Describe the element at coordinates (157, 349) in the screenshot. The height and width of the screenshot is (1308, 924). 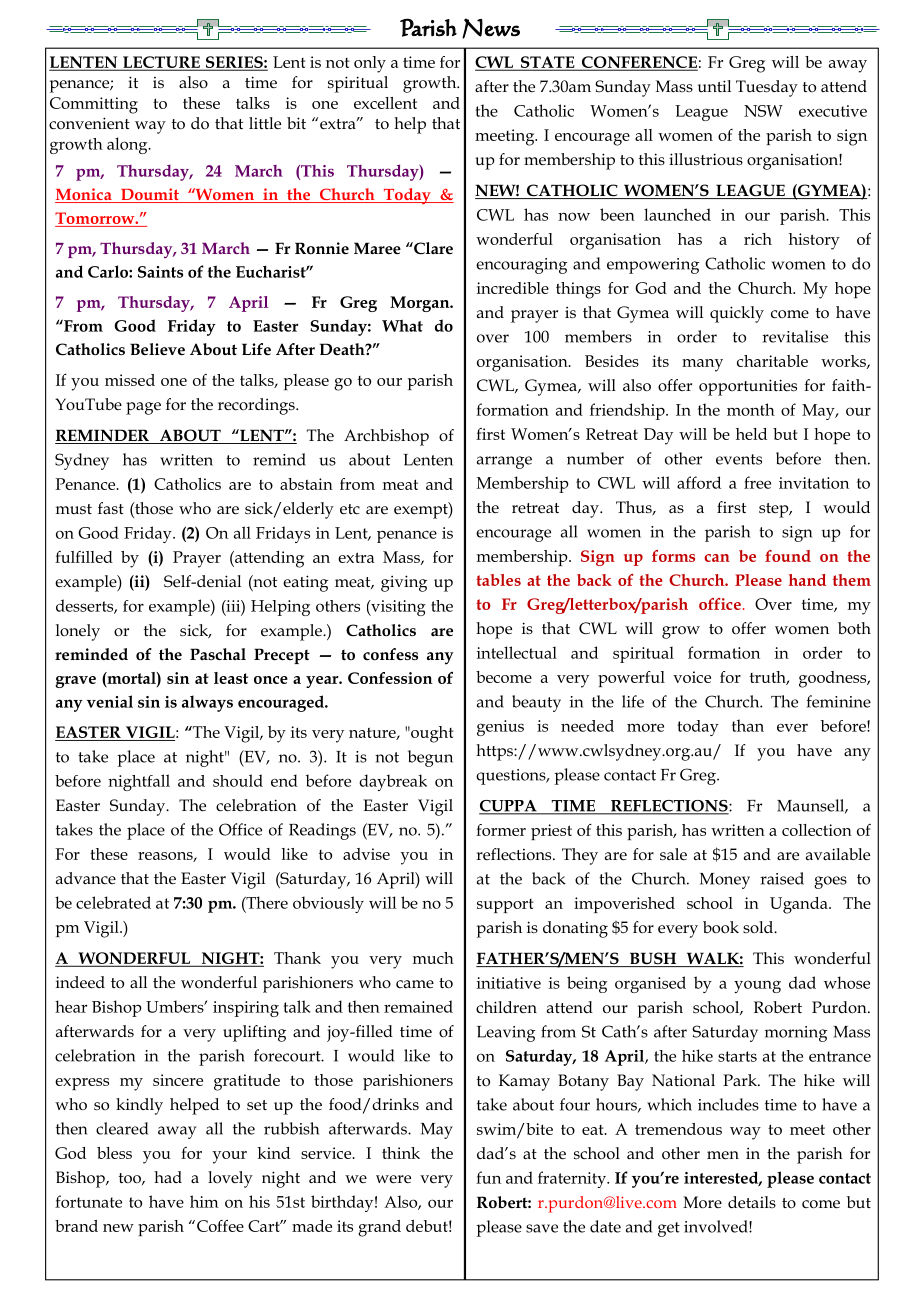
I see `Believe` at that location.
